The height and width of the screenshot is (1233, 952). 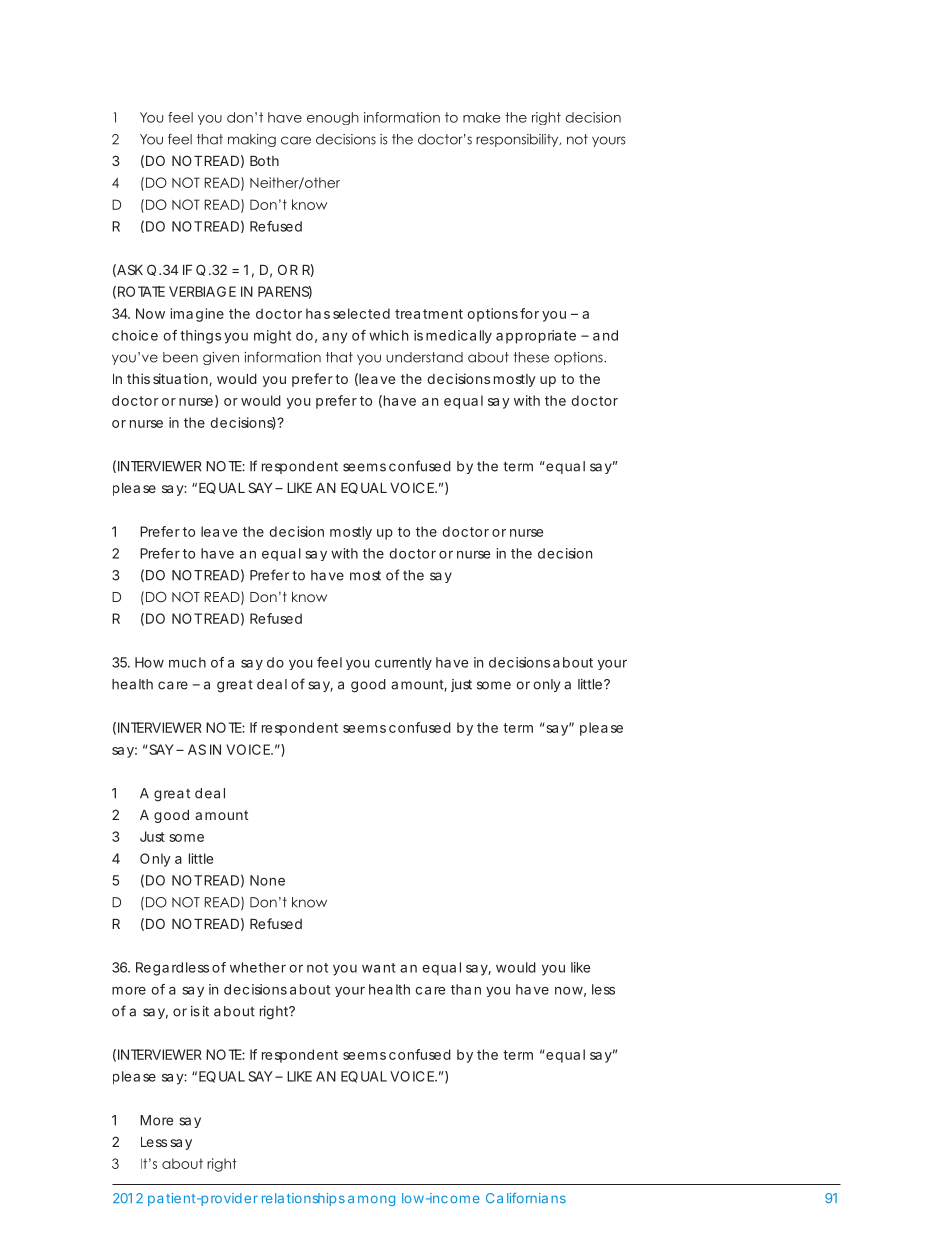 I want to click on much, so click(x=187, y=662).
